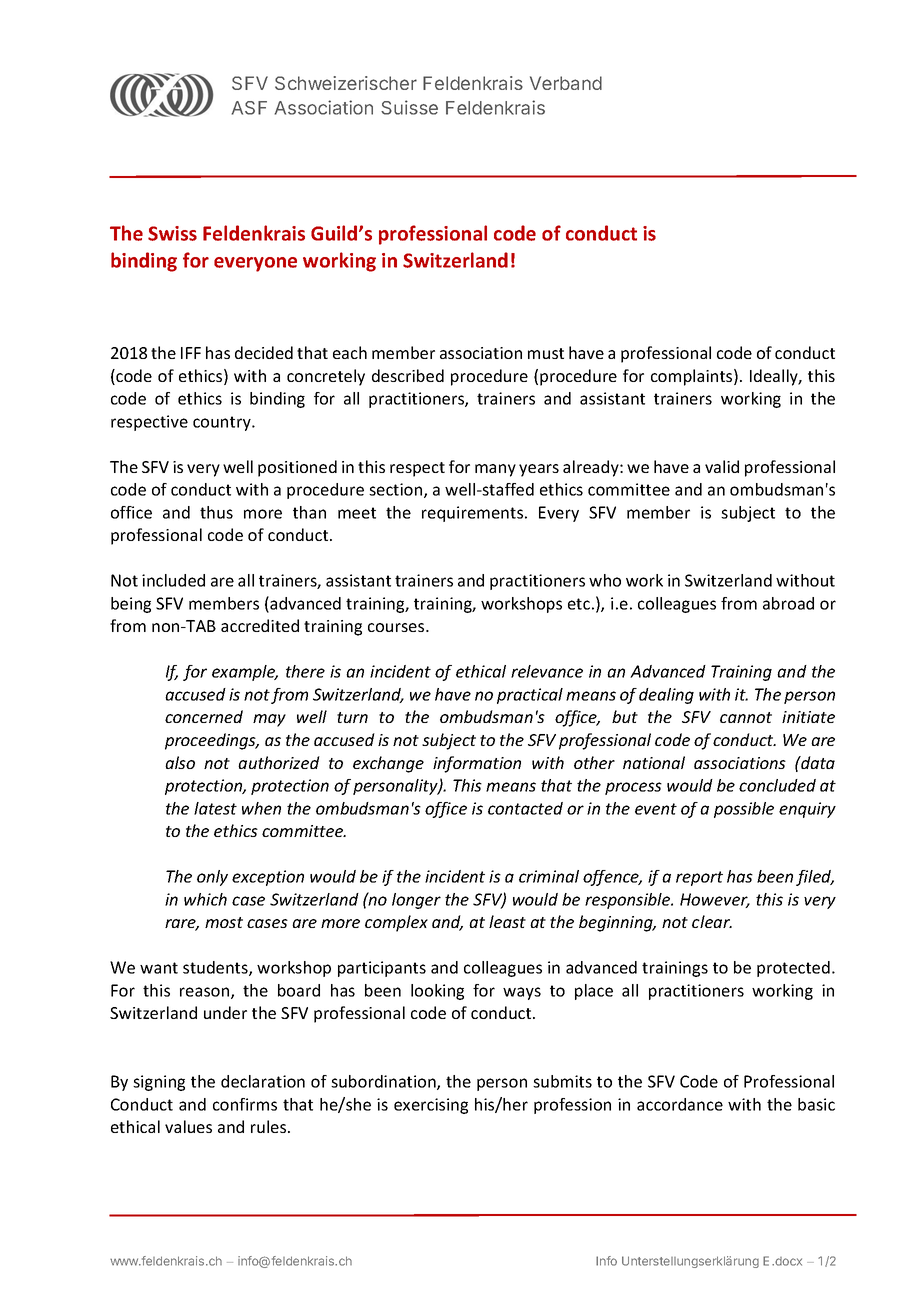 The image size is (924, 1308). Describe the element at coordinates (397, 627) in the page. I see `courses` at that location.
